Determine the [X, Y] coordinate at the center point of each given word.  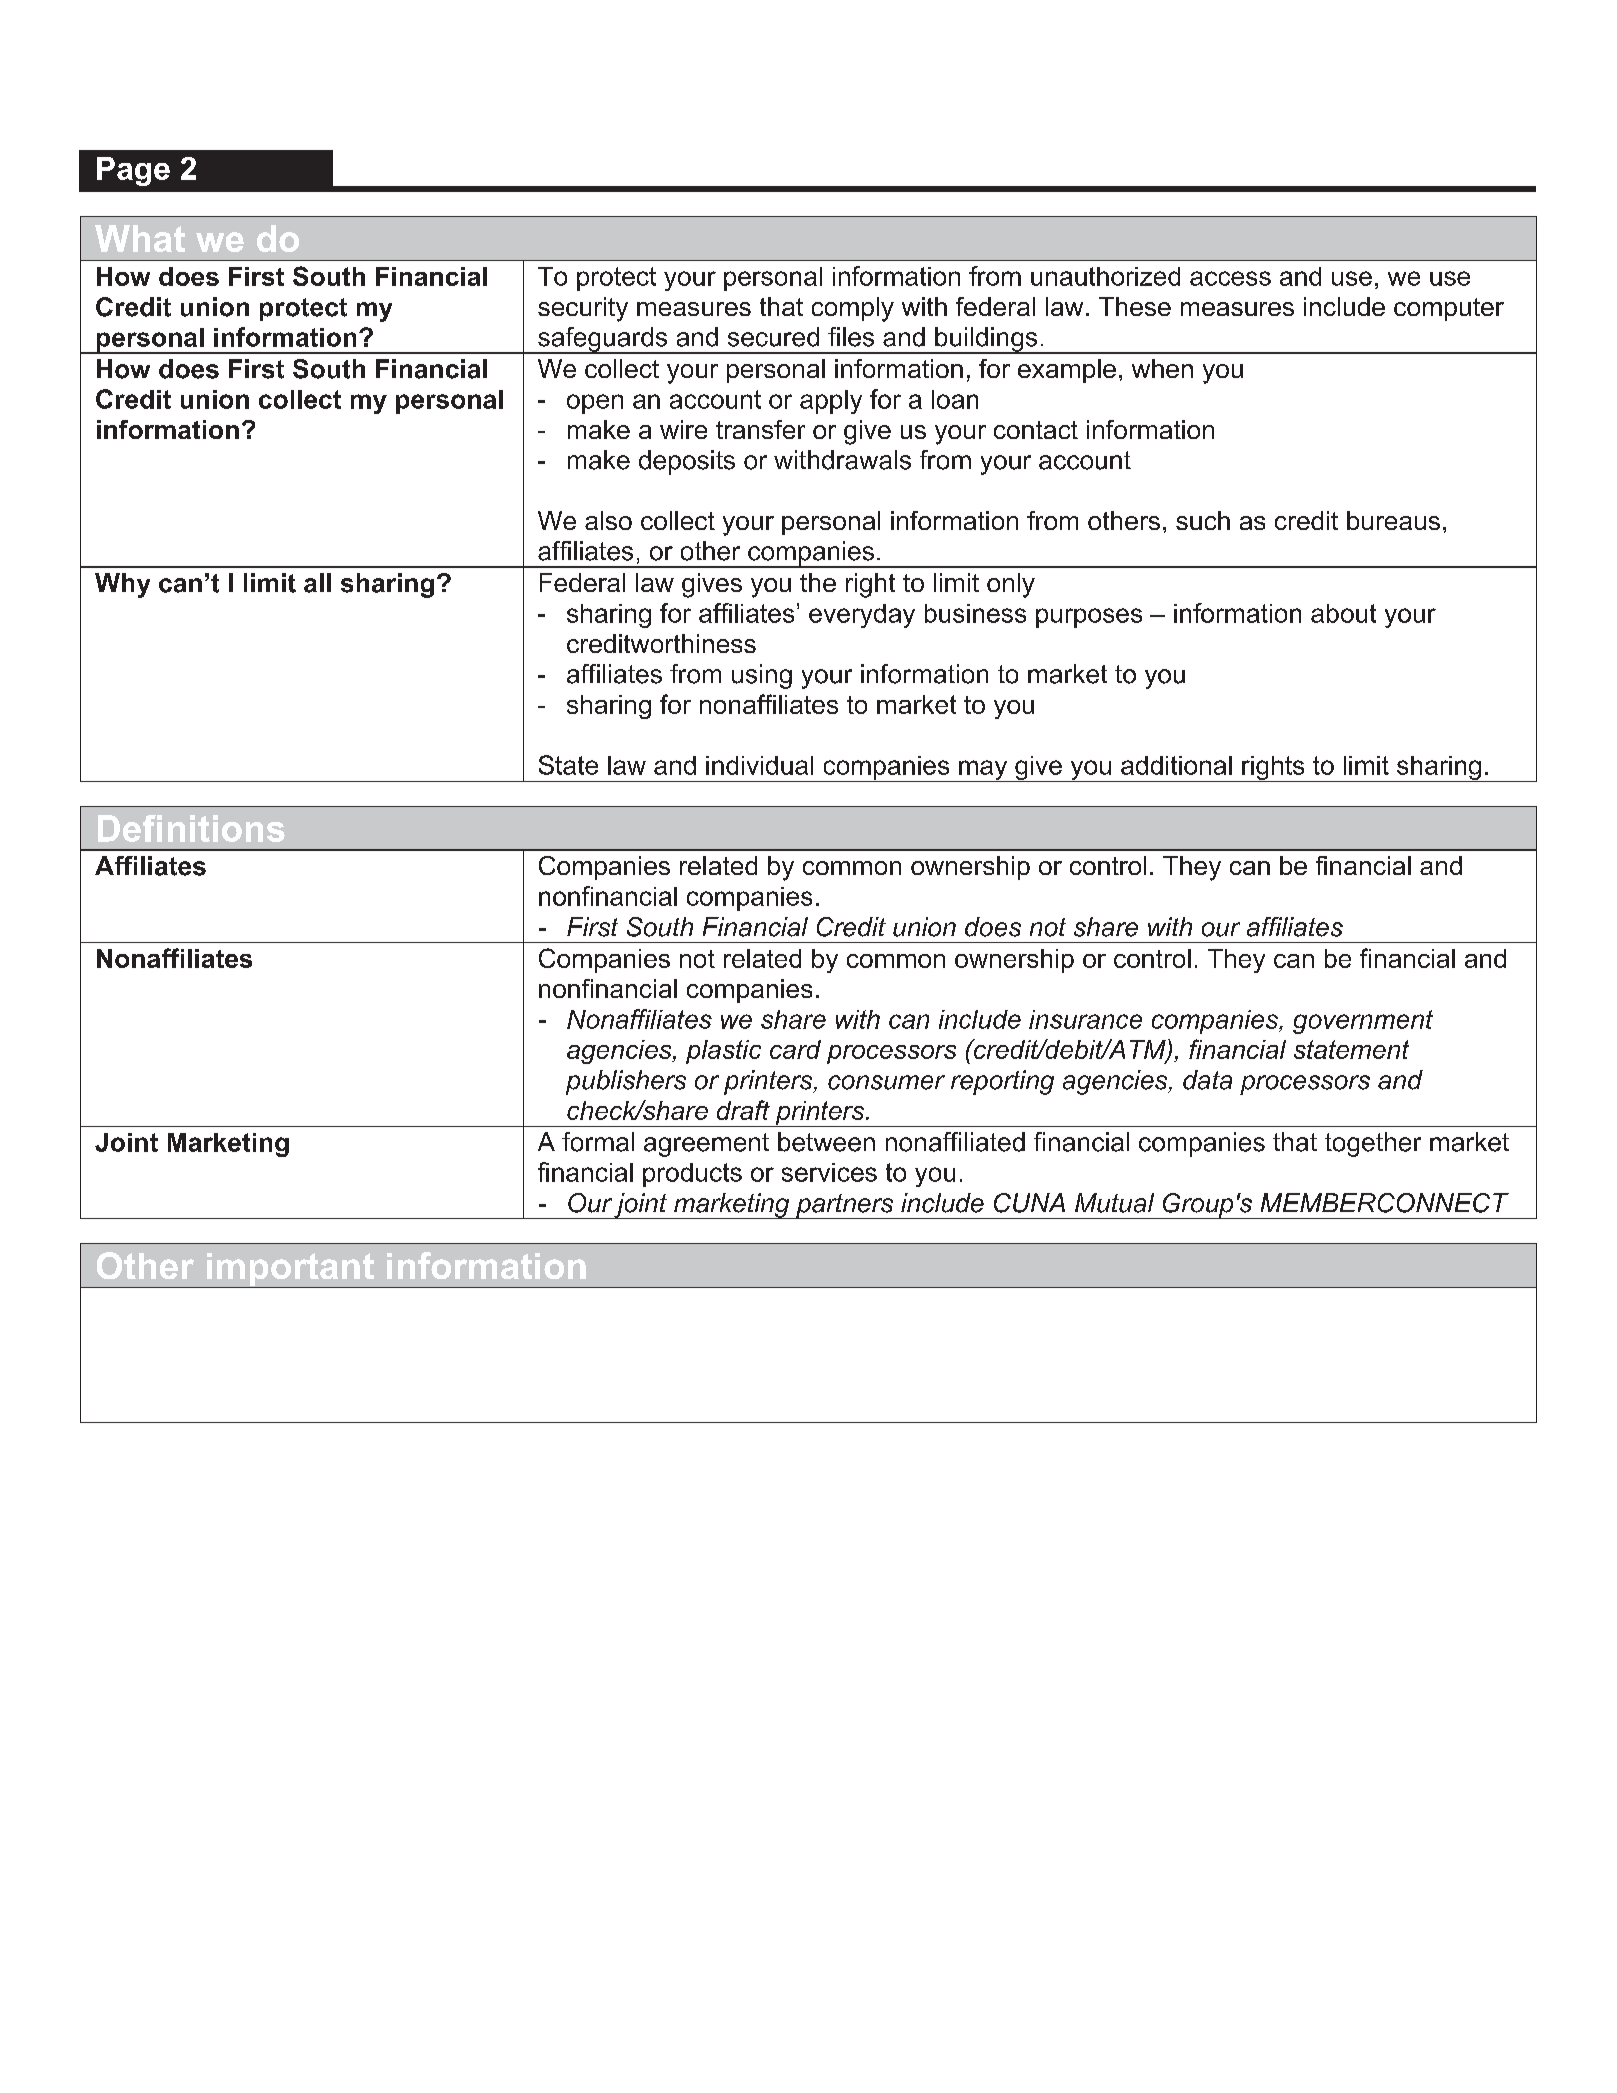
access [1230, 278]
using [762, 676]
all [317, 583]
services [829, 1172]
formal [598, 1142]
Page [133, 171]
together [1373, 1144]
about [1343, 613]
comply [853, 309]
